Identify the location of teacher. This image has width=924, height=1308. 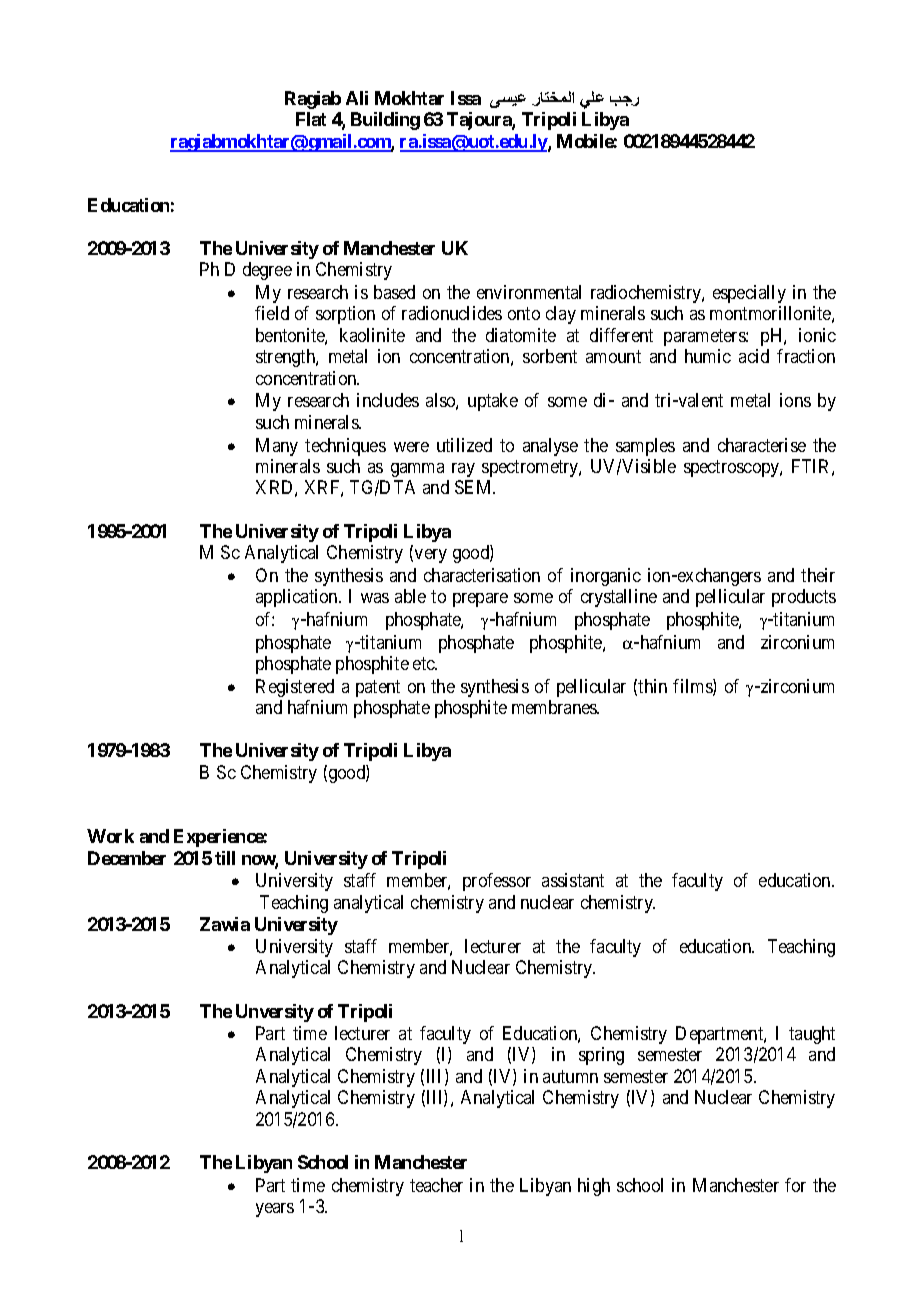
(436, 1185).
